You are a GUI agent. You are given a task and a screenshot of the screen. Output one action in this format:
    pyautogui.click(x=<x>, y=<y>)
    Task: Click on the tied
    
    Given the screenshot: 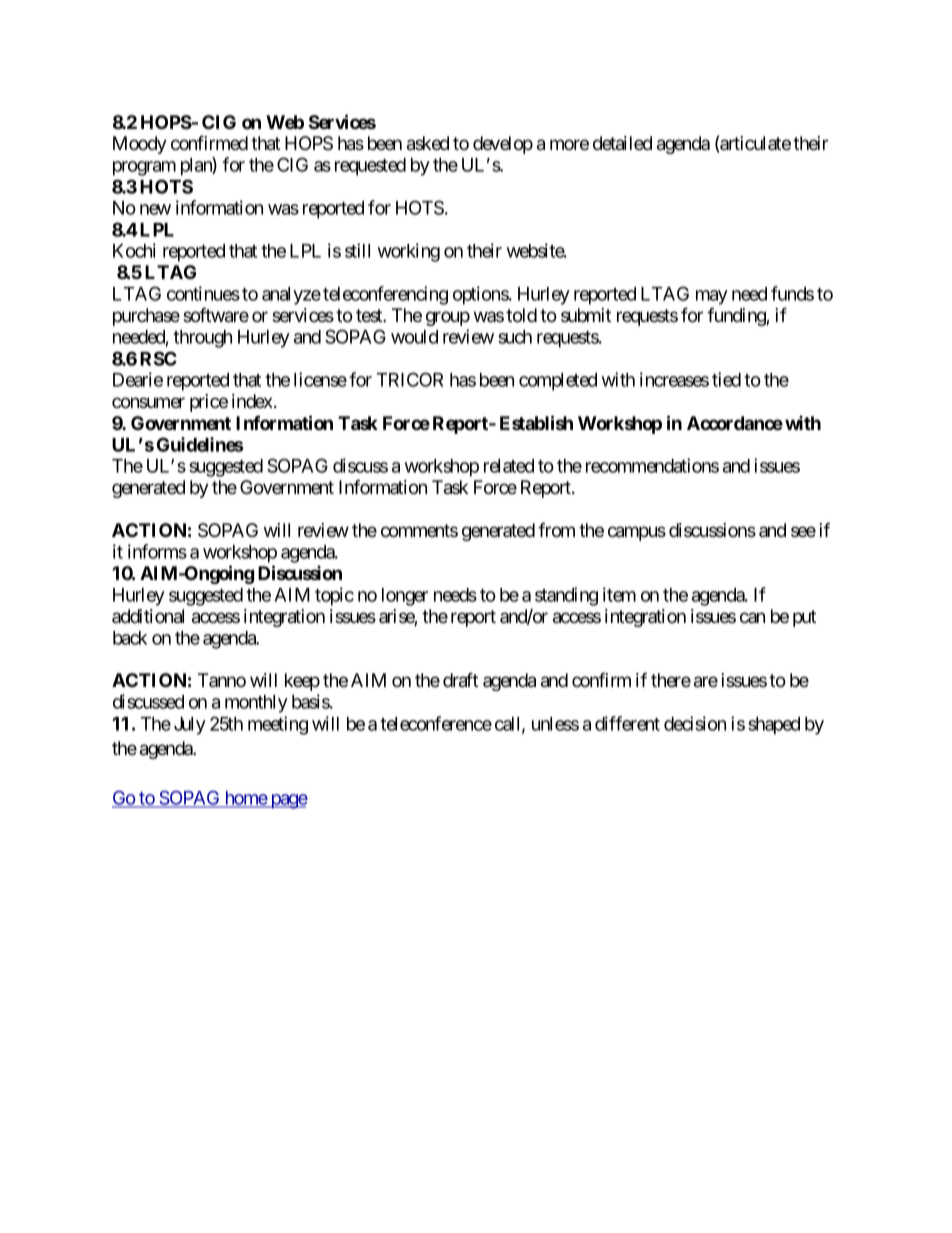 What is the action you would take?
    pyautogui.click(x=726, y=379)
